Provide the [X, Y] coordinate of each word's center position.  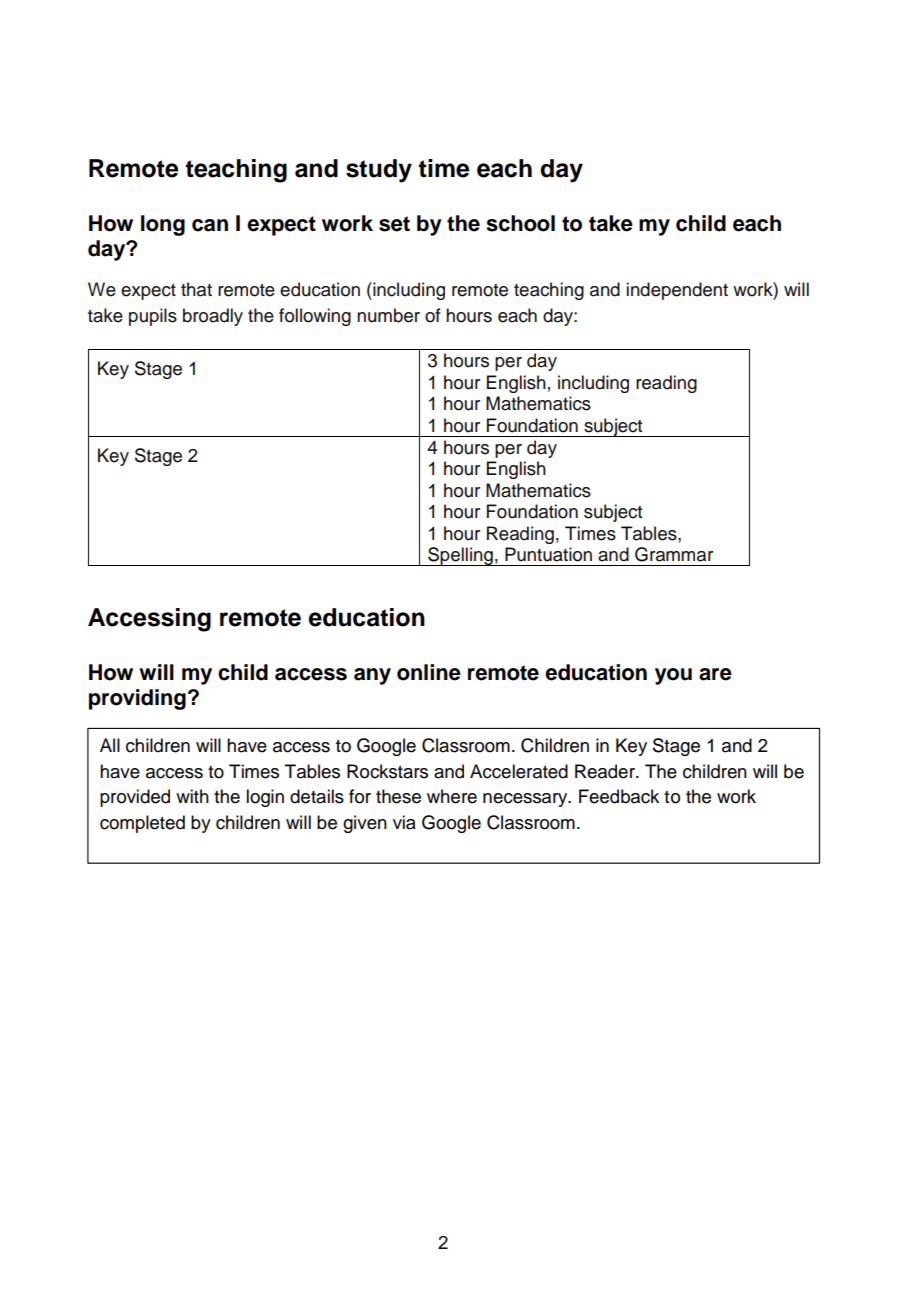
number [388, 315]
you [673, 676]
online [429, 672]
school [520, 223]
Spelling [460, 556]
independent [677, 291]
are [715, 674]
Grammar [674, 554]
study [379, 171]
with [192, 796]
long [163, 225]
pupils [153, 317]
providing [137, 699]
